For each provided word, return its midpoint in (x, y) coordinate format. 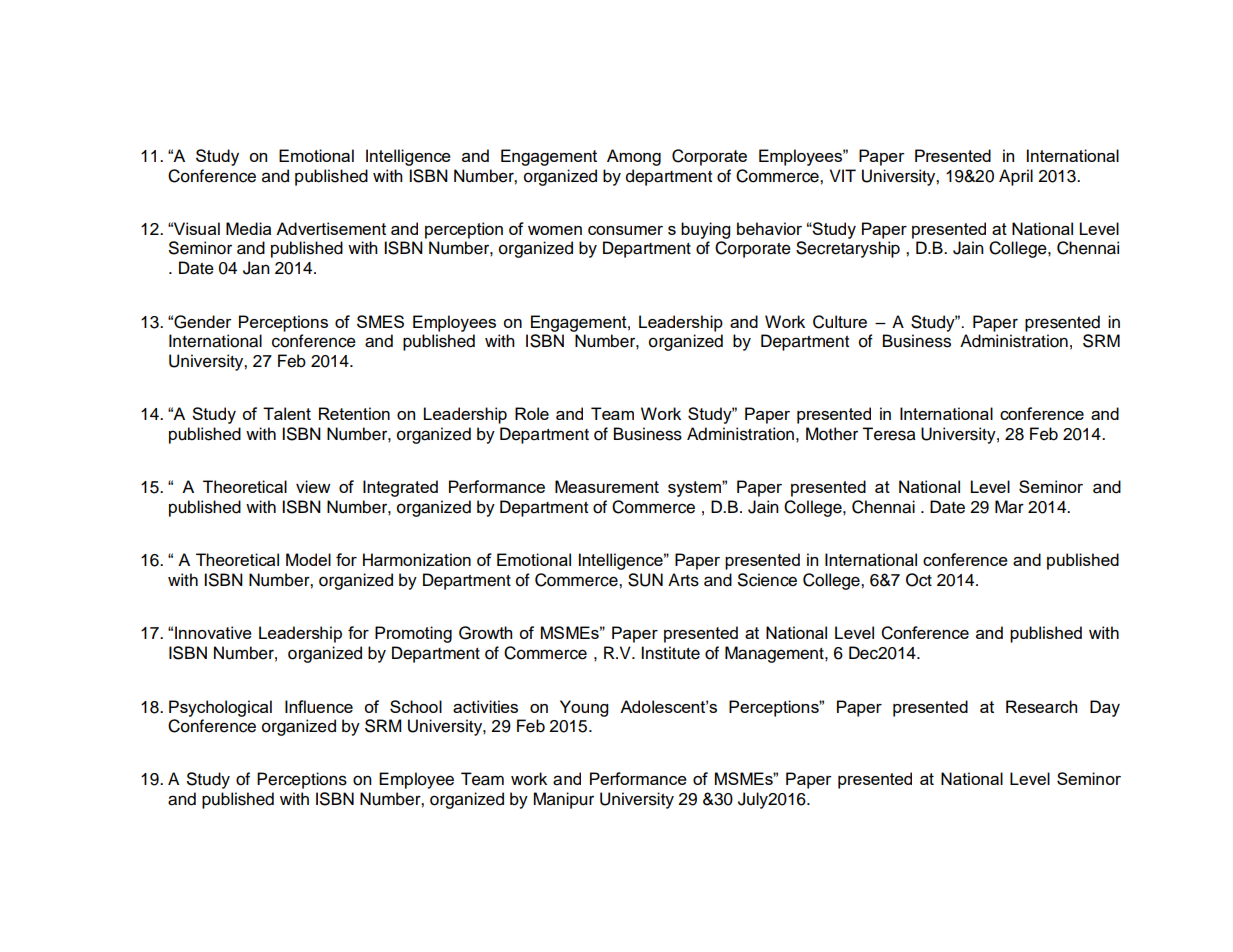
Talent (287, 413)
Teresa (889, 434)
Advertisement (331, 228)
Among (634, 157)
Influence (319, 706)
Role (532, 413)
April (1016, 177)
